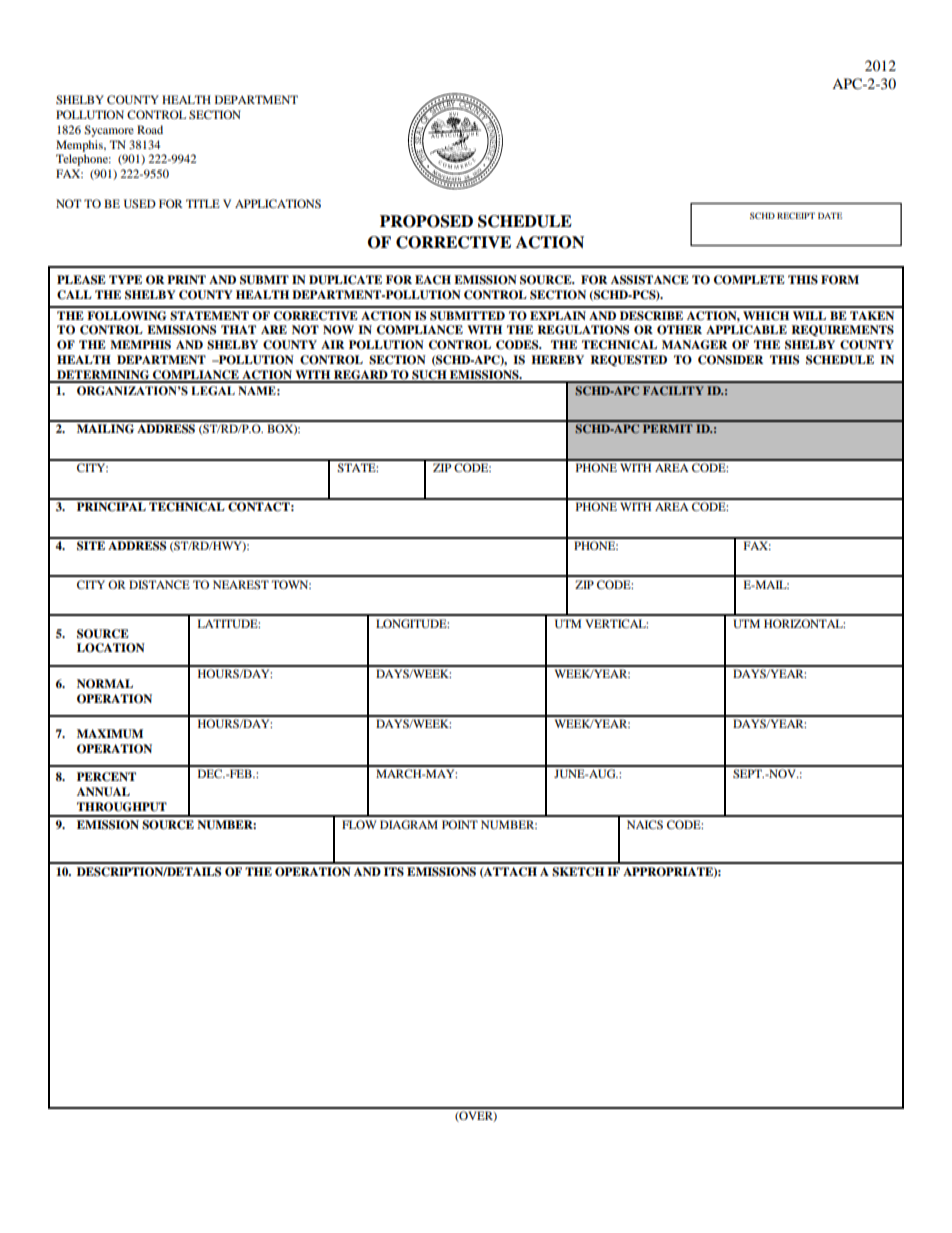 This screenshot has height=1233, width=952. I want to click on RECEIPT, so click(796, 215).
